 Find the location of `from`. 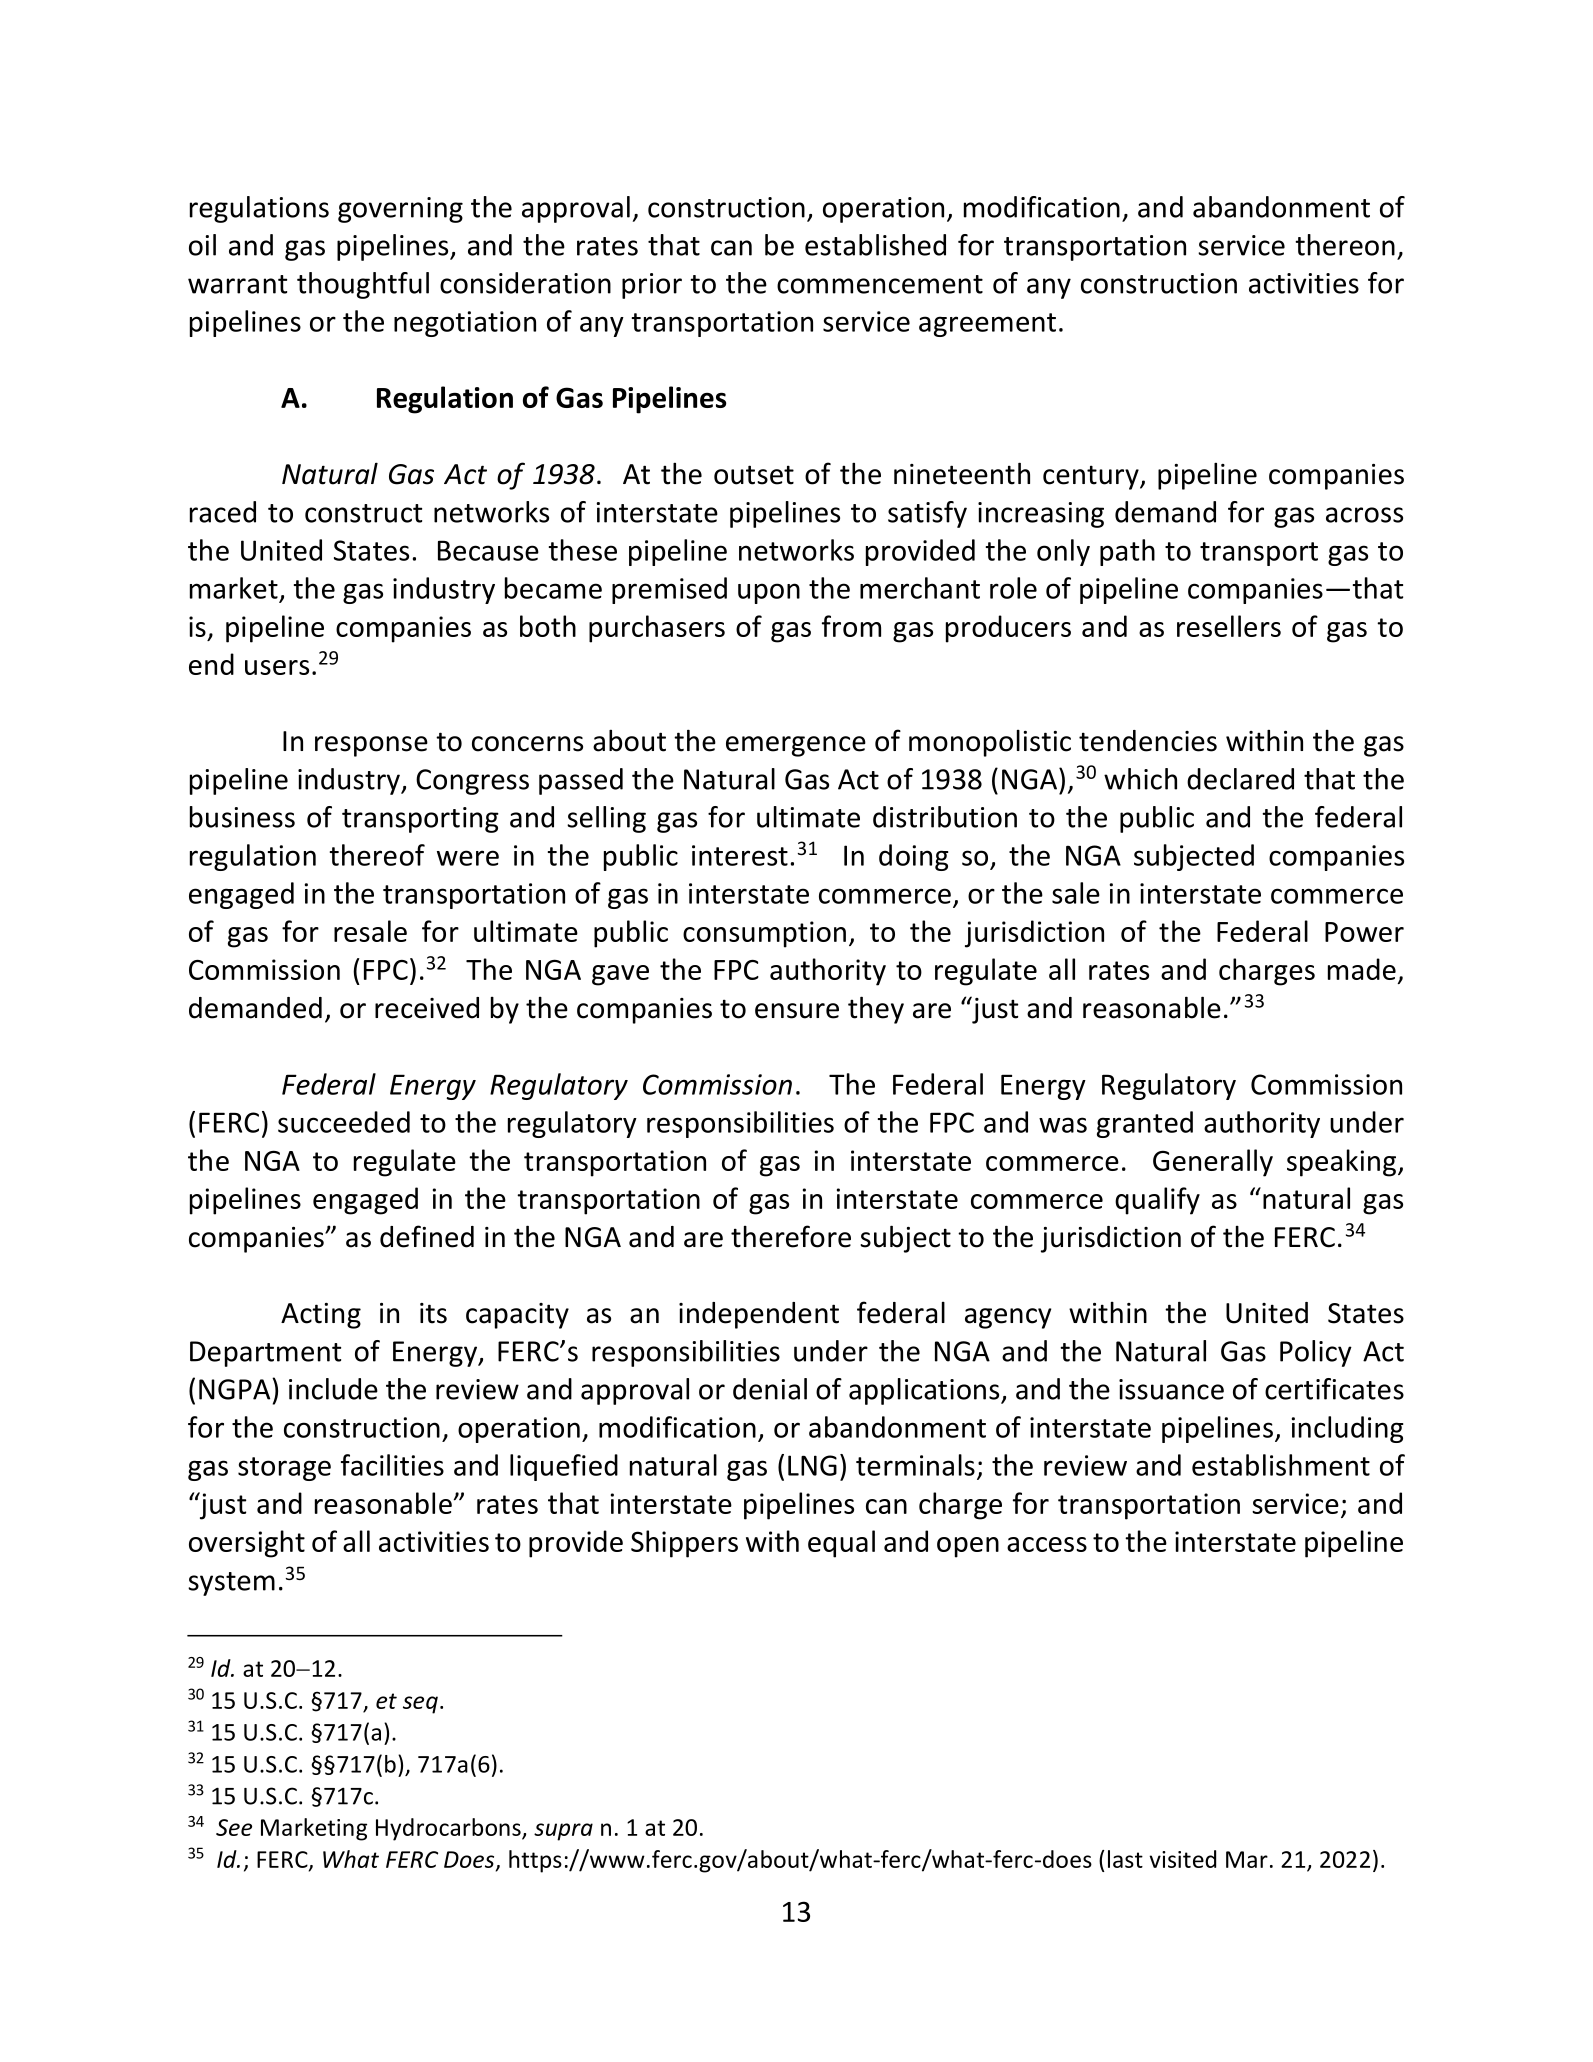

from is located at coordinates (851, 626).
